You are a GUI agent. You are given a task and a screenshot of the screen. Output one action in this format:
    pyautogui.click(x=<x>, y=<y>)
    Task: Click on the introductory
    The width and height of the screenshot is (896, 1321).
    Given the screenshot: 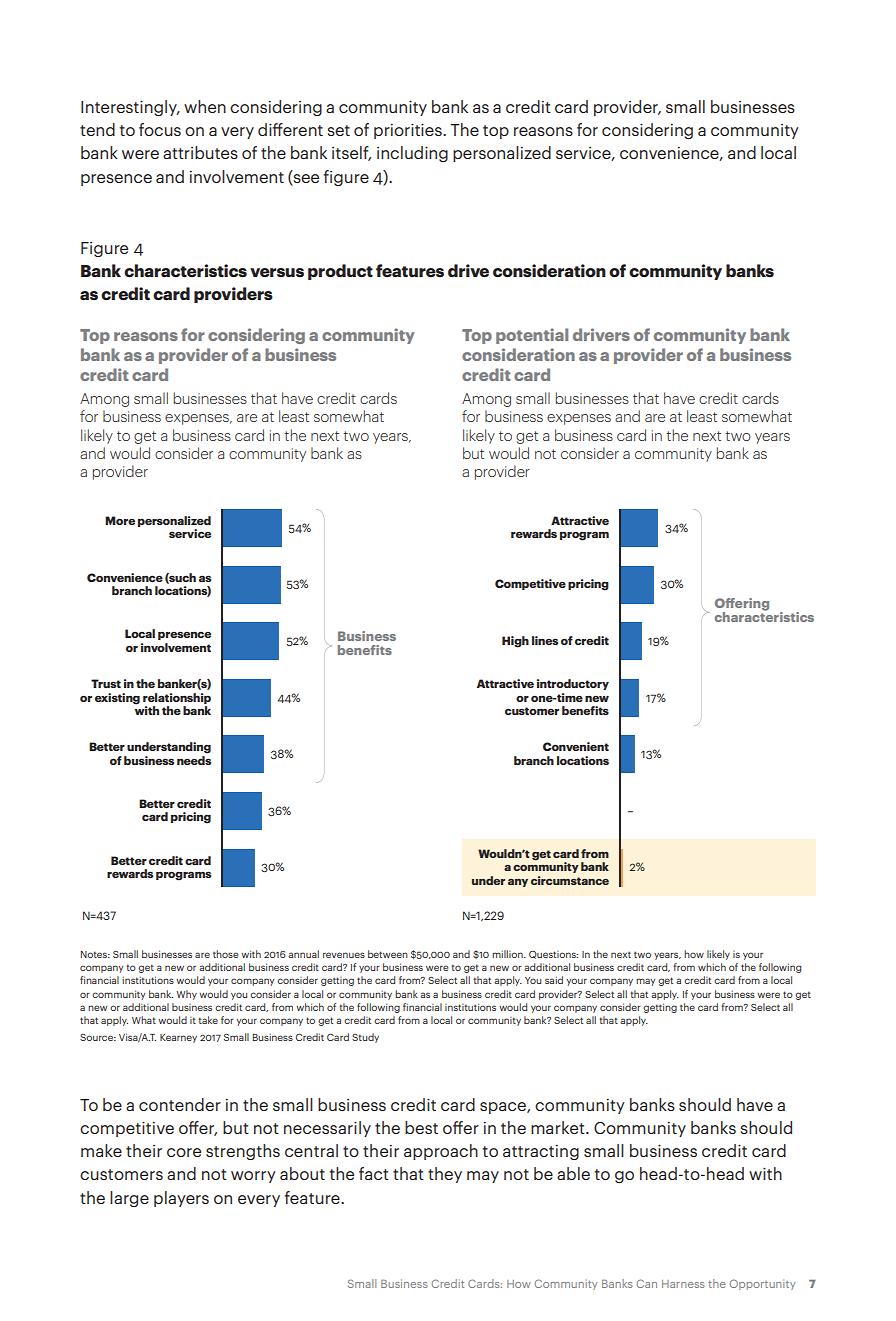 What is the action you would take?
    pyautogui.click(x=573, y=684)
